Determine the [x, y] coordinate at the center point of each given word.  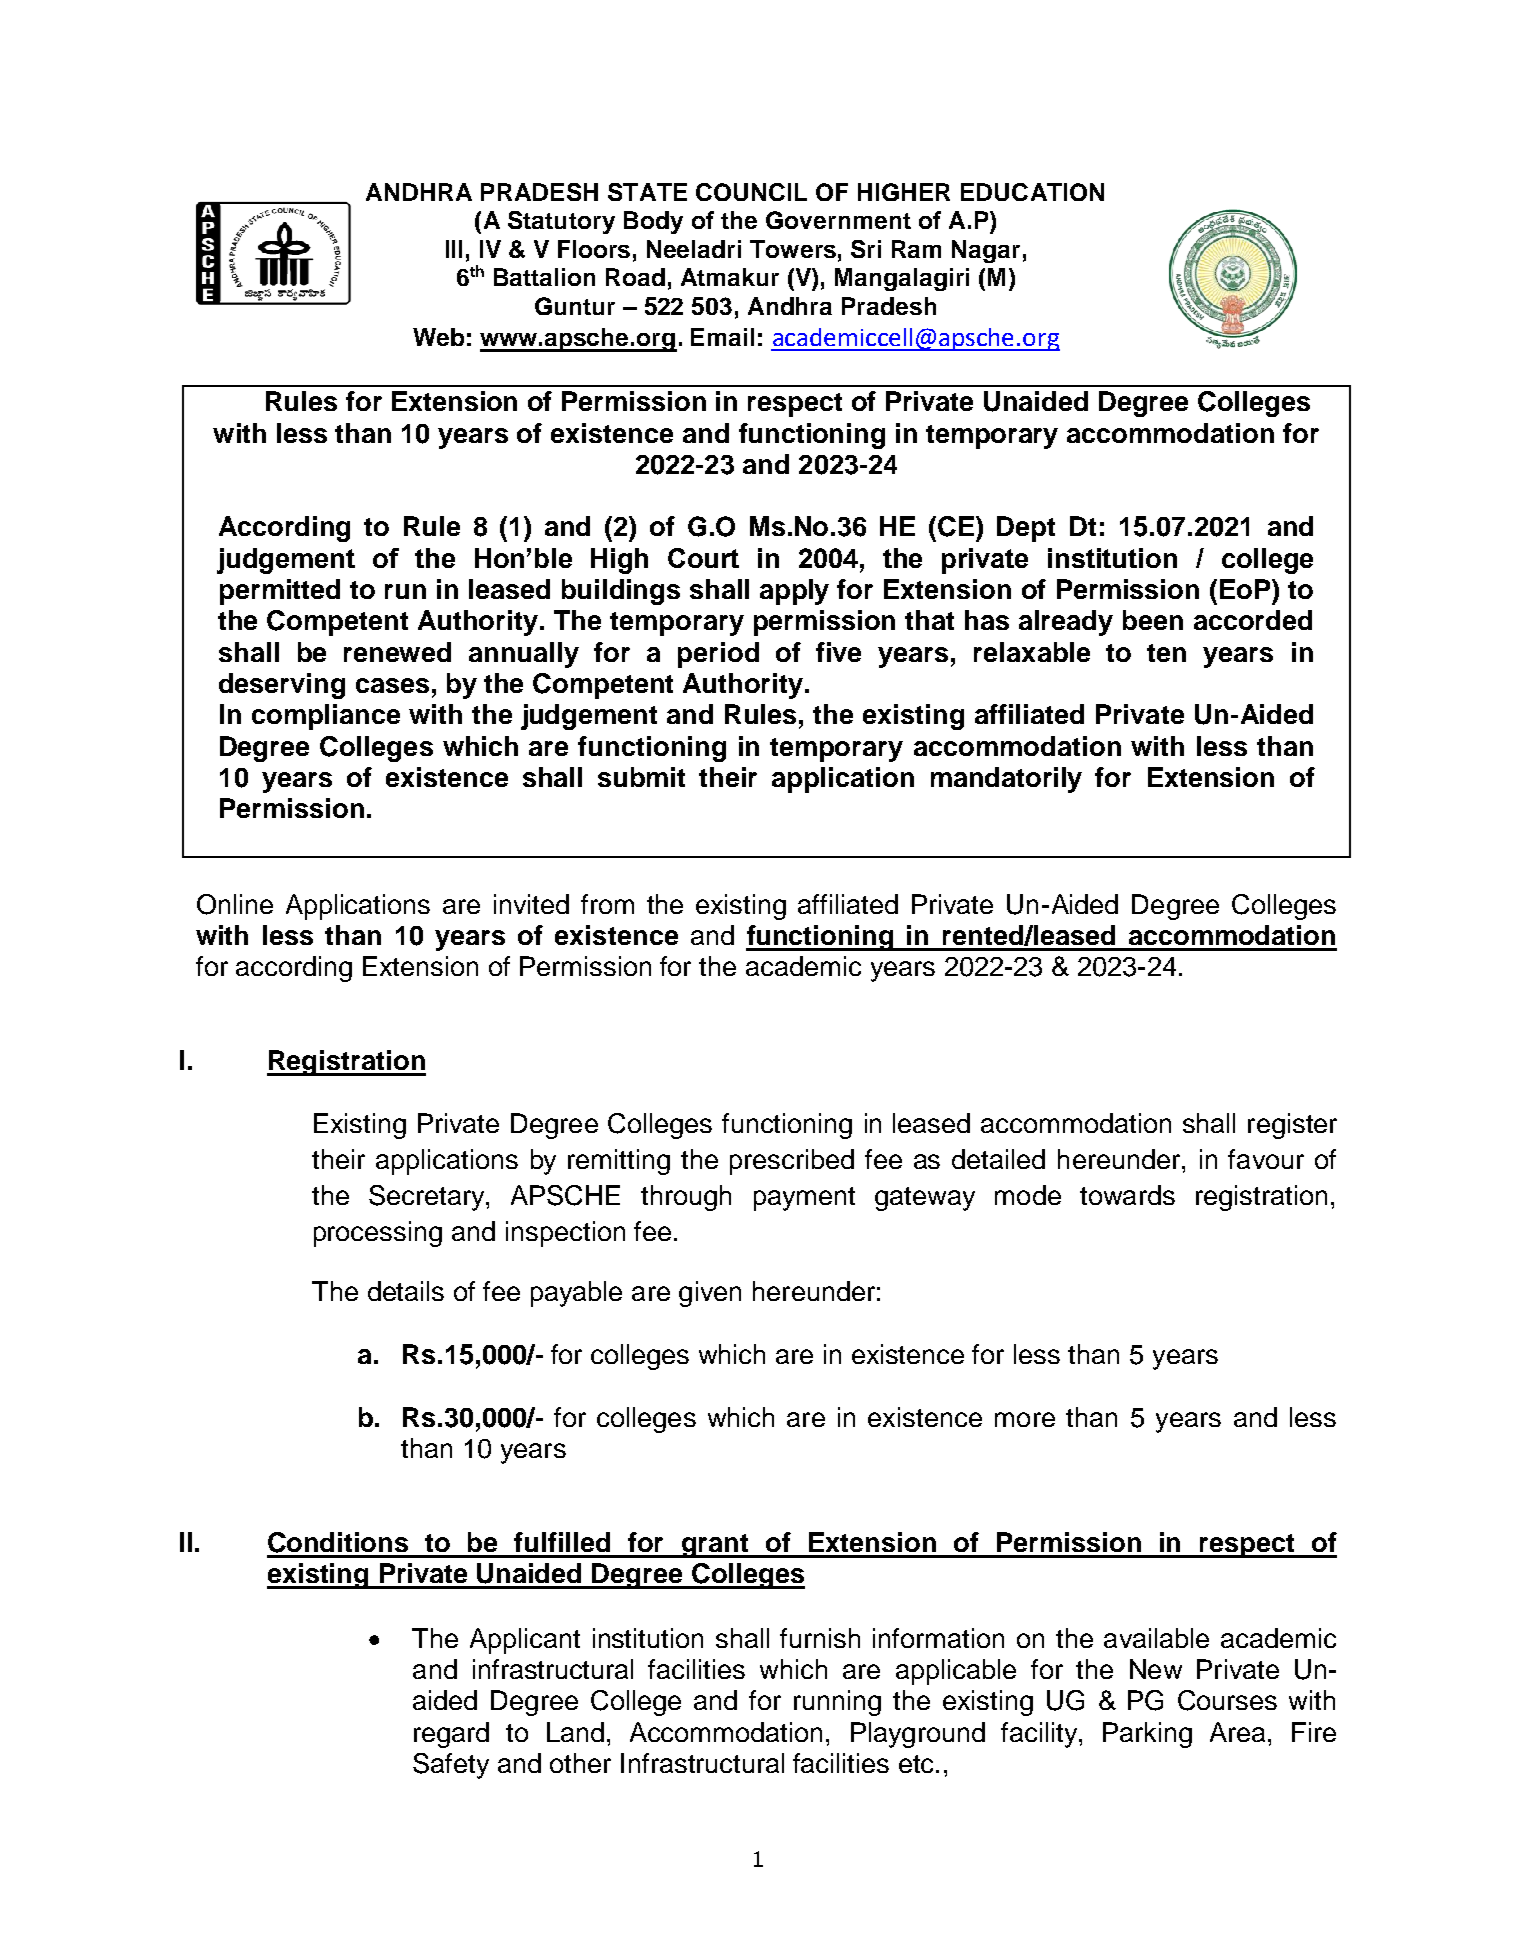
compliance [326, 717]
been [1153, 620]
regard [451, 1735]
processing [378, 1234]
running [837, 1703]
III [454, 249]
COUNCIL [751, 192]
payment [804, 1199]
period [718, 655]
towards [1127, 1195]
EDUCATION [1032, 192]
